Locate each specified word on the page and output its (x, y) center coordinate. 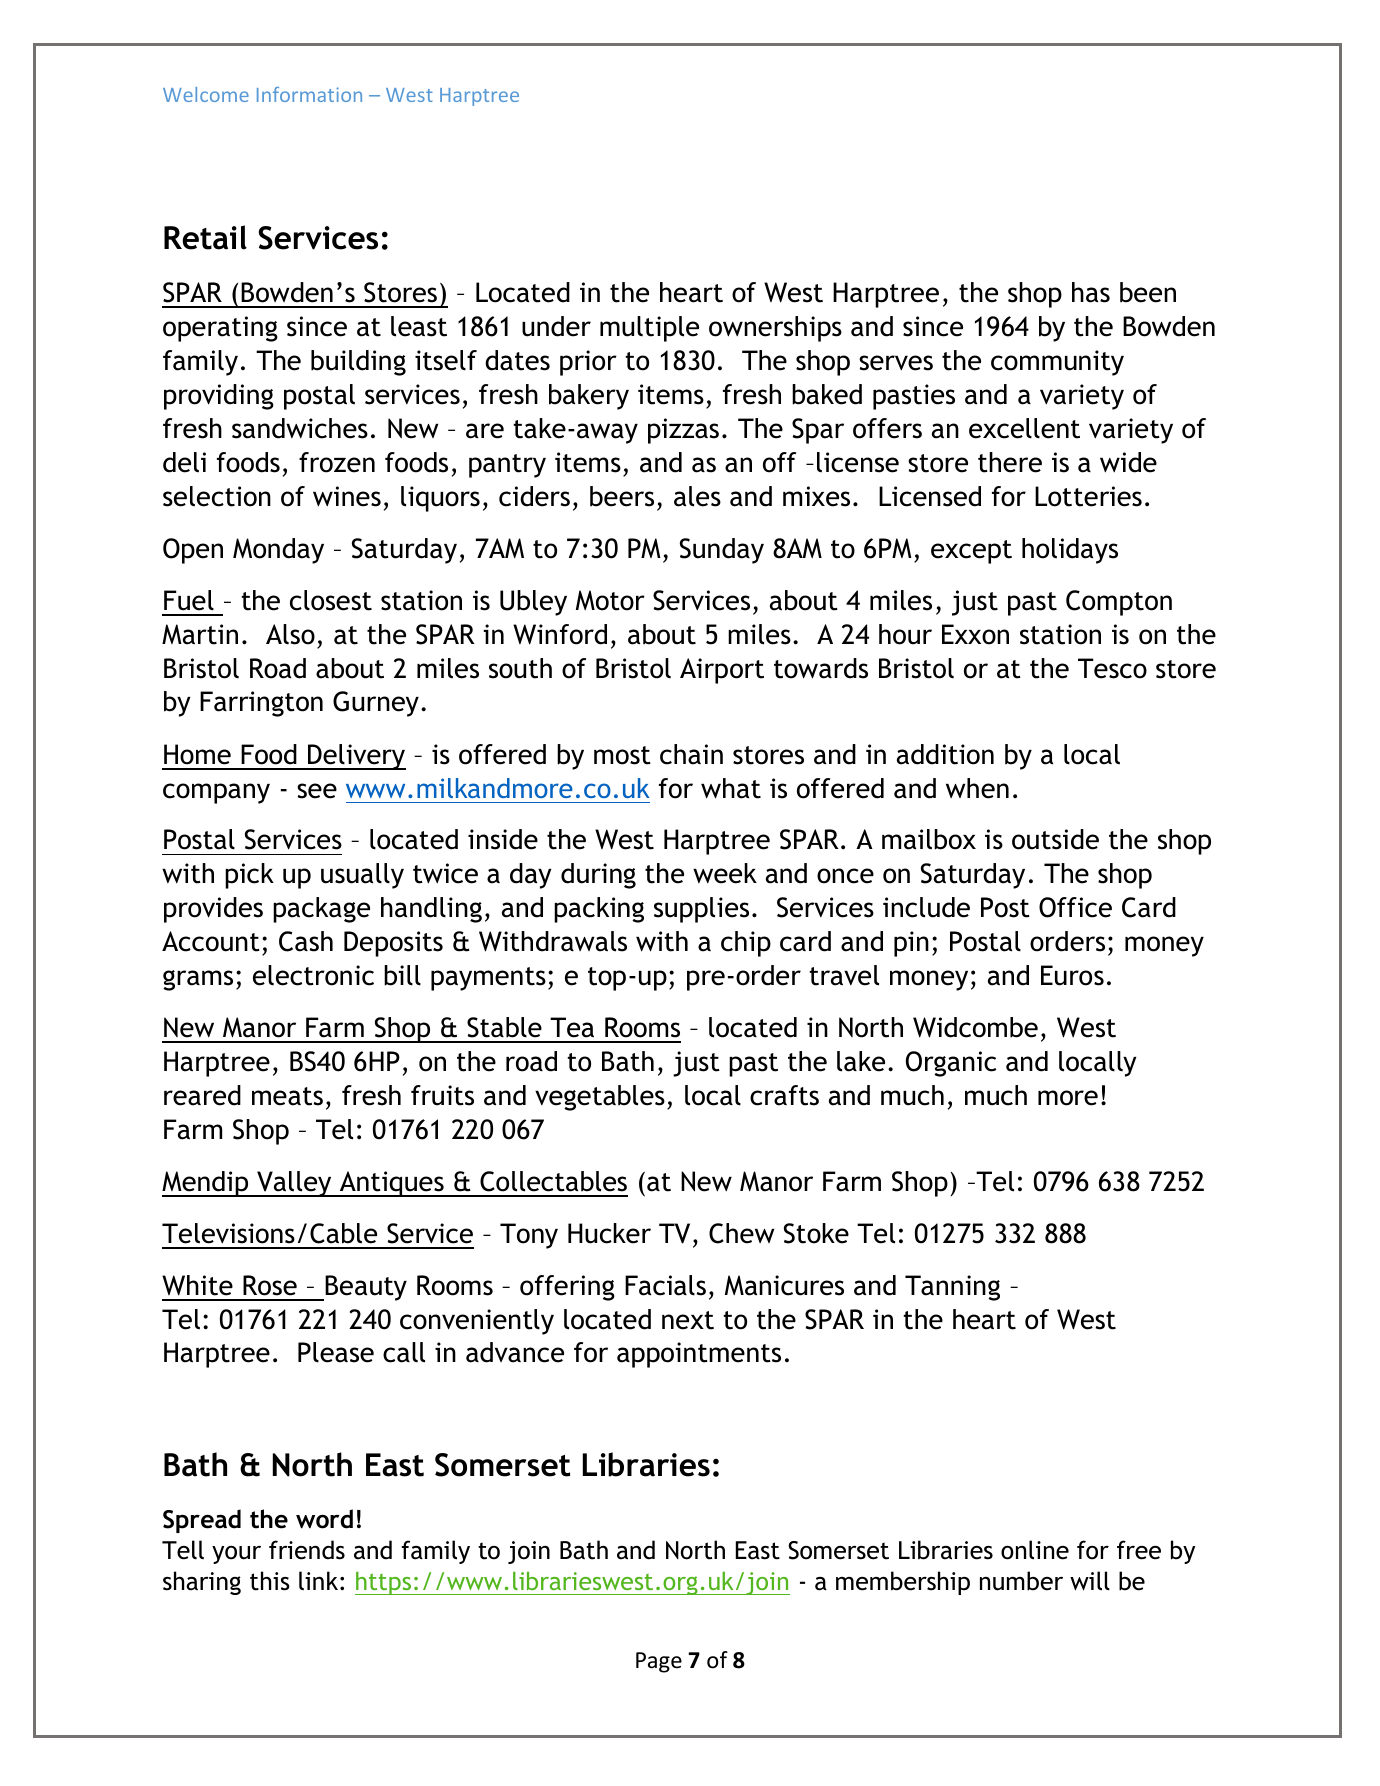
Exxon (975, 634)
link (318, 1580)
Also (290, 634)
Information (309, 94)
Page (659, 1662)
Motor (610, 600)
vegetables (600, 1098)
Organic (951, 1064)
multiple (649, 329)
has (1091, 292)
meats (287, 1096)
